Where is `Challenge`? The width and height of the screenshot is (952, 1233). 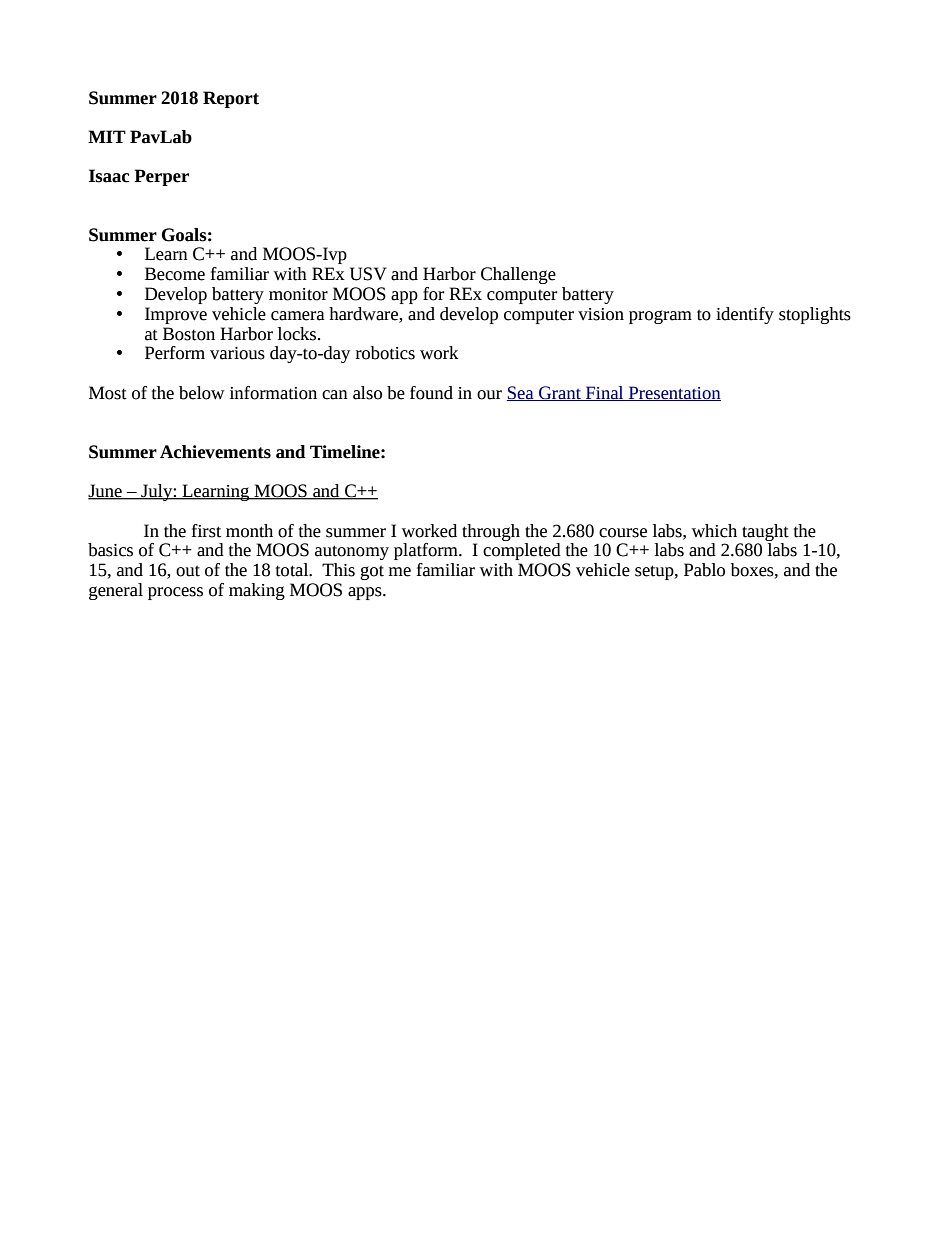
Challenge is located at coordinates (518, 275).
